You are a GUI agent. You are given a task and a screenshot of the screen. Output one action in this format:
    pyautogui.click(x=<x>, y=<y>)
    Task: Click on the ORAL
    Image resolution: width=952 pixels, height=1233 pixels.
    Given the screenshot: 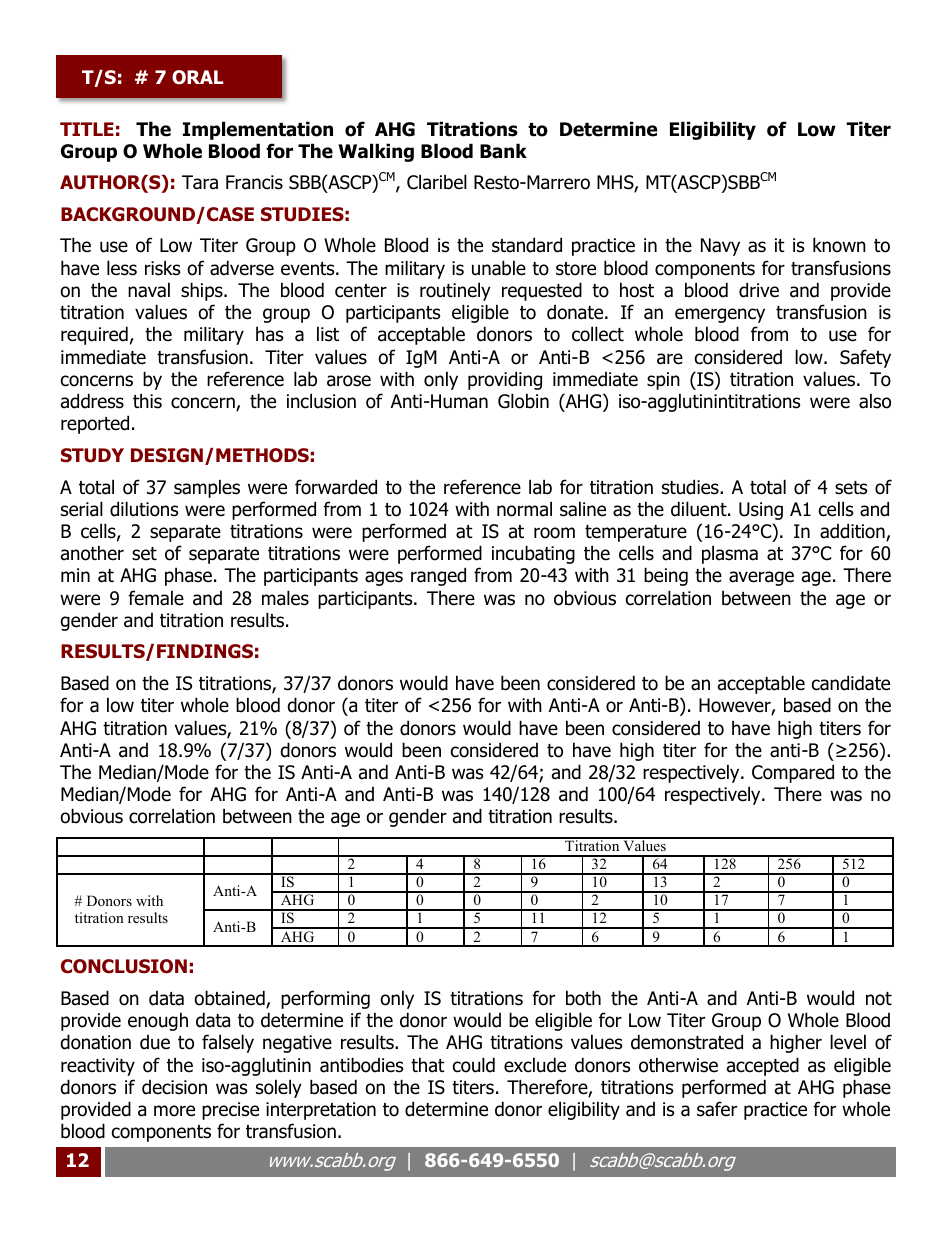 What is the action you would take?
    pyautogui.click(x=197, y=77)
